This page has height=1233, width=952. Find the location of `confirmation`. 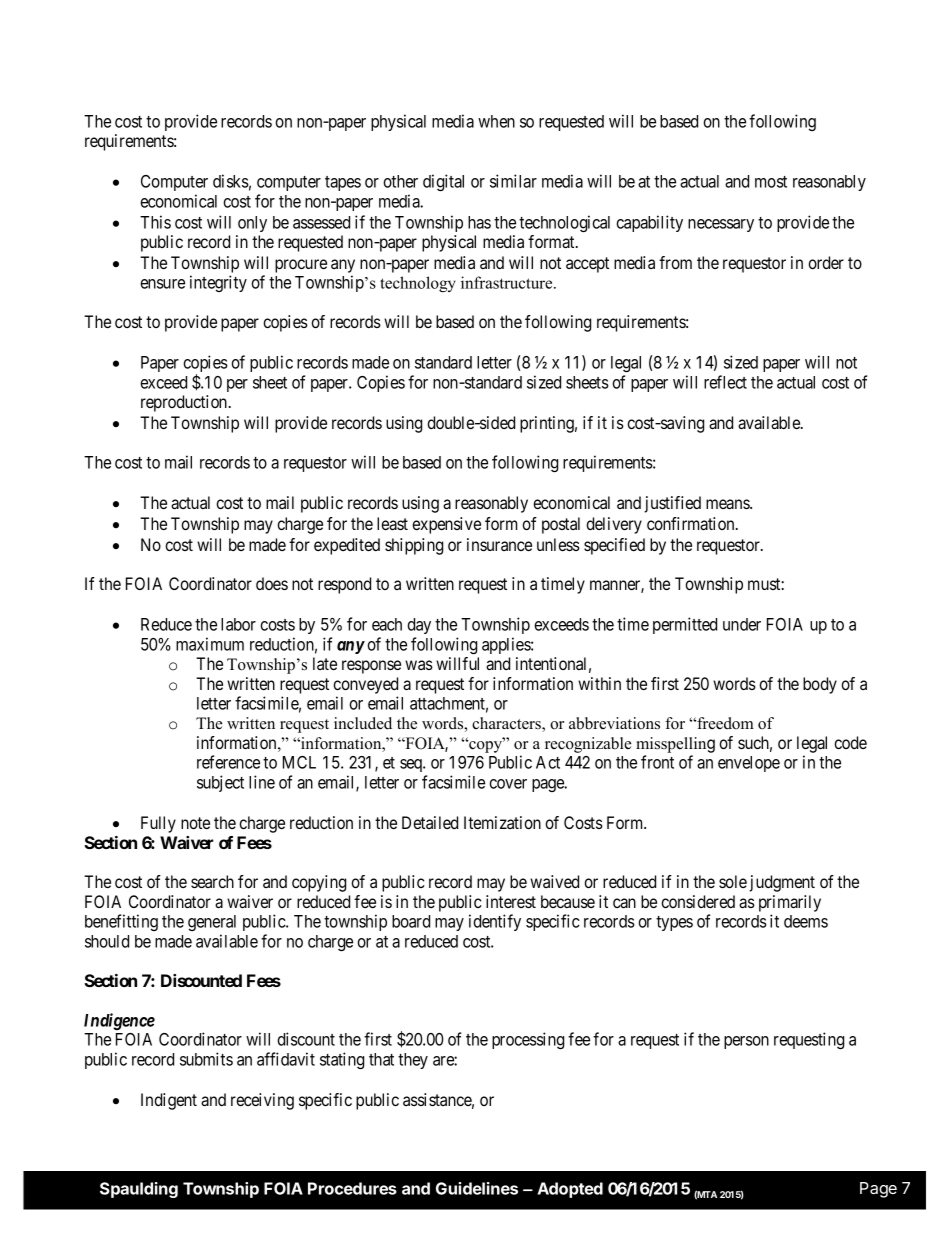

confirmation is located at coordinates (692, 523).
